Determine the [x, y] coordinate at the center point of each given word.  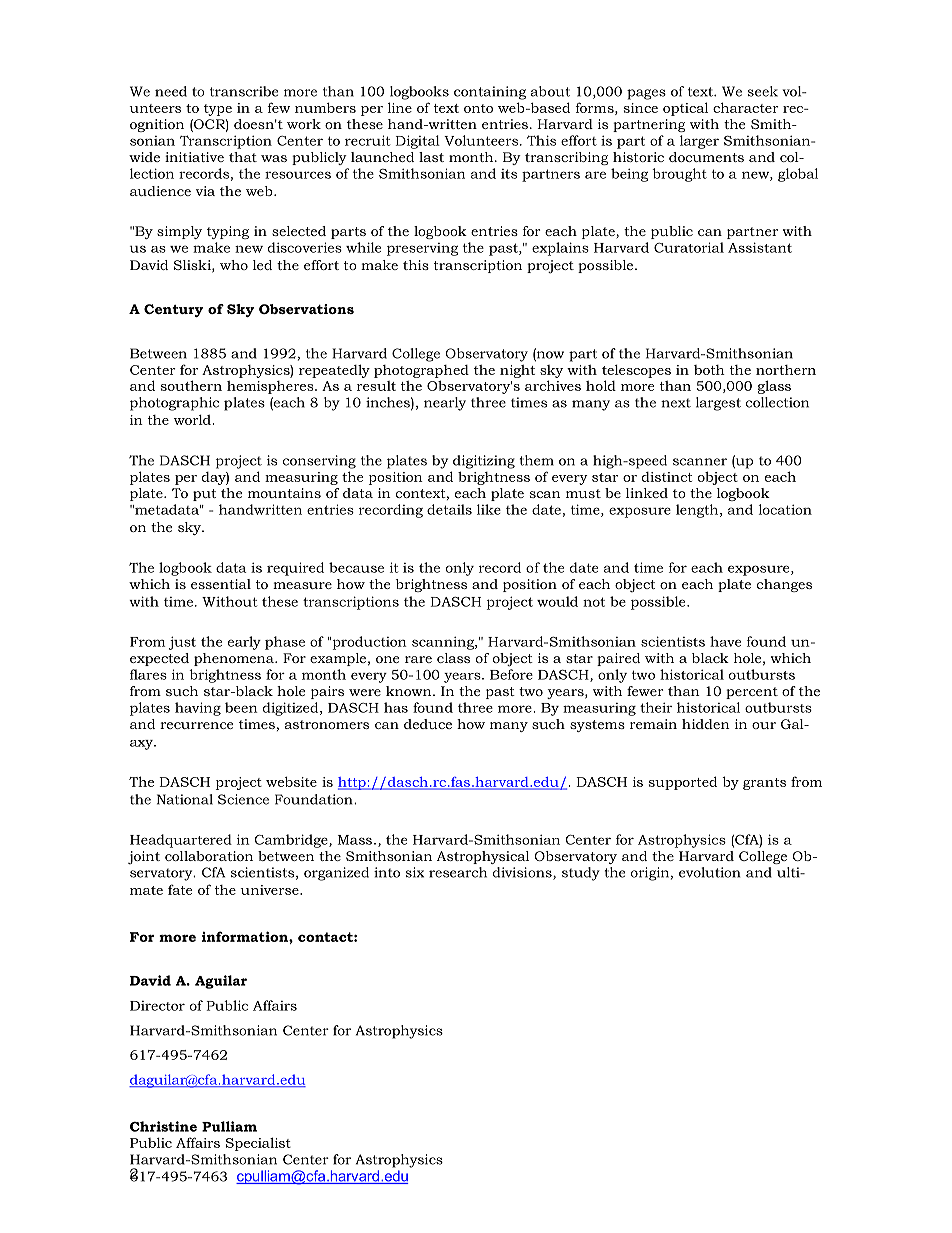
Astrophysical [483, 857]
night [517, 371]
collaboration [209, 856]
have [725, 641]
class [453, 658]
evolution [710, 872]
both [709, 370]
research [458, 872]
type [218, 110]
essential [221, 584]
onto [478, 108]
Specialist [258, 1144]
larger [699, 142]
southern [191, 385]
